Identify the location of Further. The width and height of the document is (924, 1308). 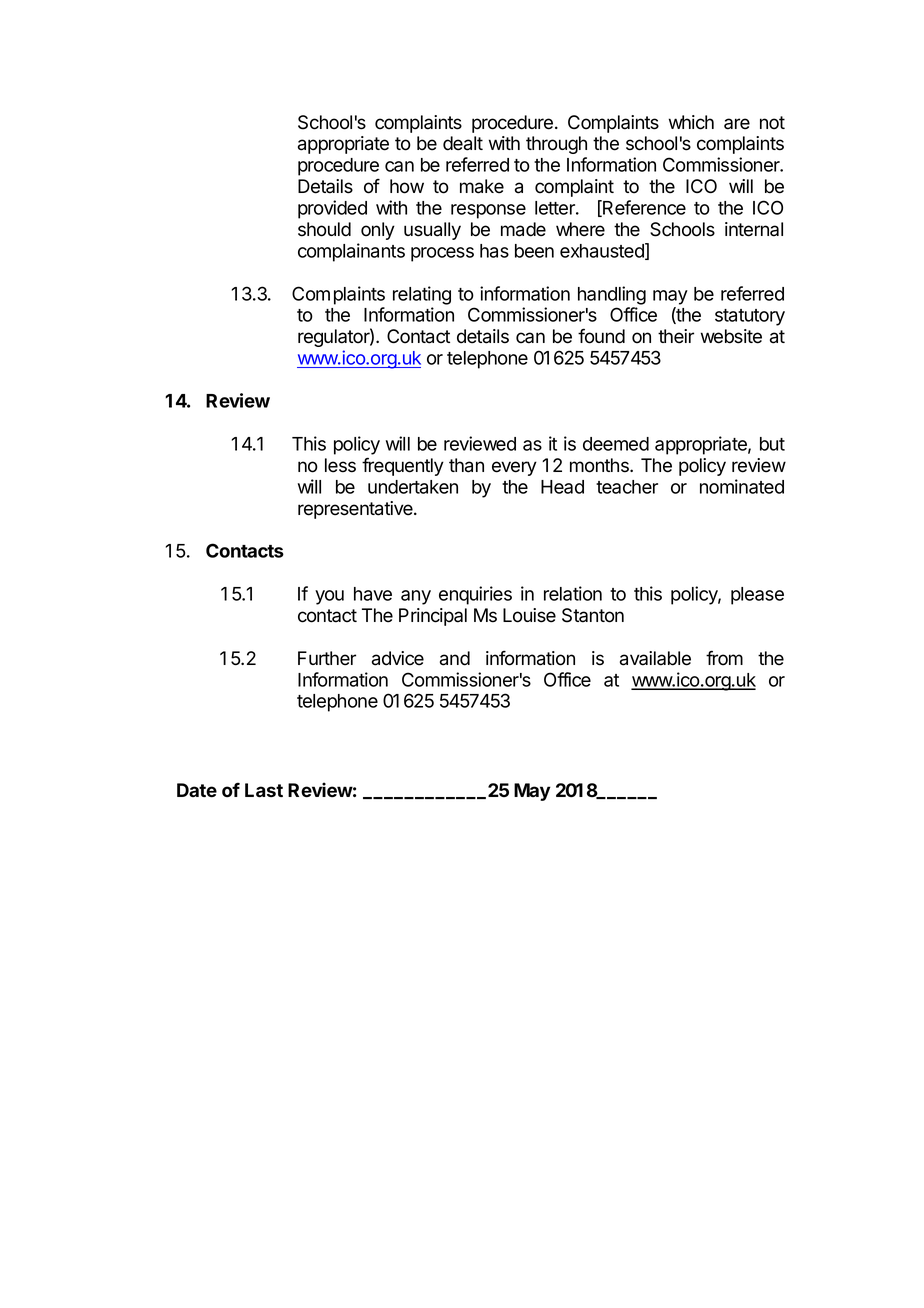
(327, 658).
